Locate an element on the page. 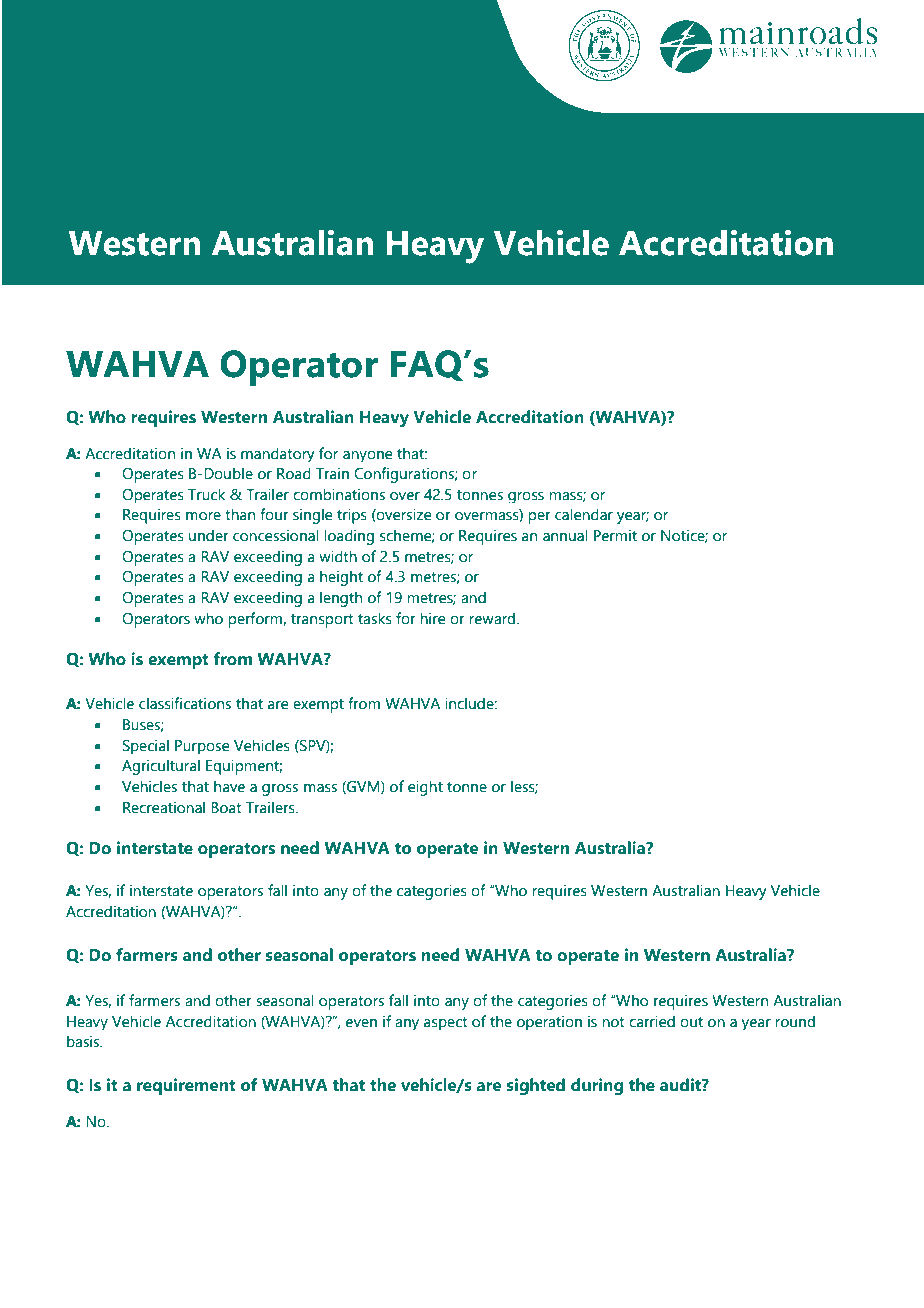 The height and width of the image is (1308, 924). out is located at coordinates (691, 1022).
